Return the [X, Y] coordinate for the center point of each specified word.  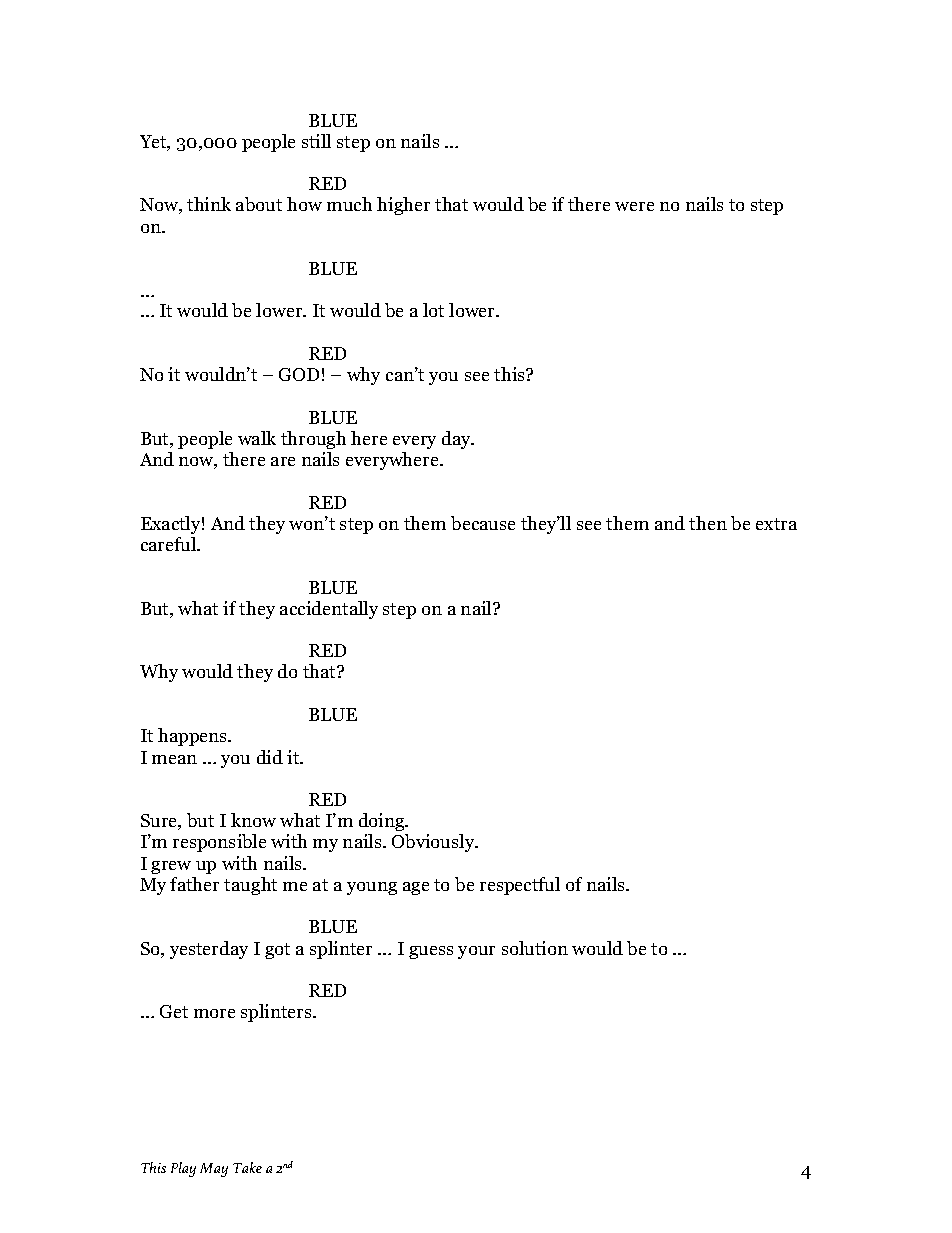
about [259, 204]
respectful [520, 886]
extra [776, 524]
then [708, 523]
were [634, 206]
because [483, 523]
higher [403, 206]
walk [257, 438]
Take [247, 1167]
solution [535, 948]
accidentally [329, 610]
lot [433, 310]
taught [250, 886]
